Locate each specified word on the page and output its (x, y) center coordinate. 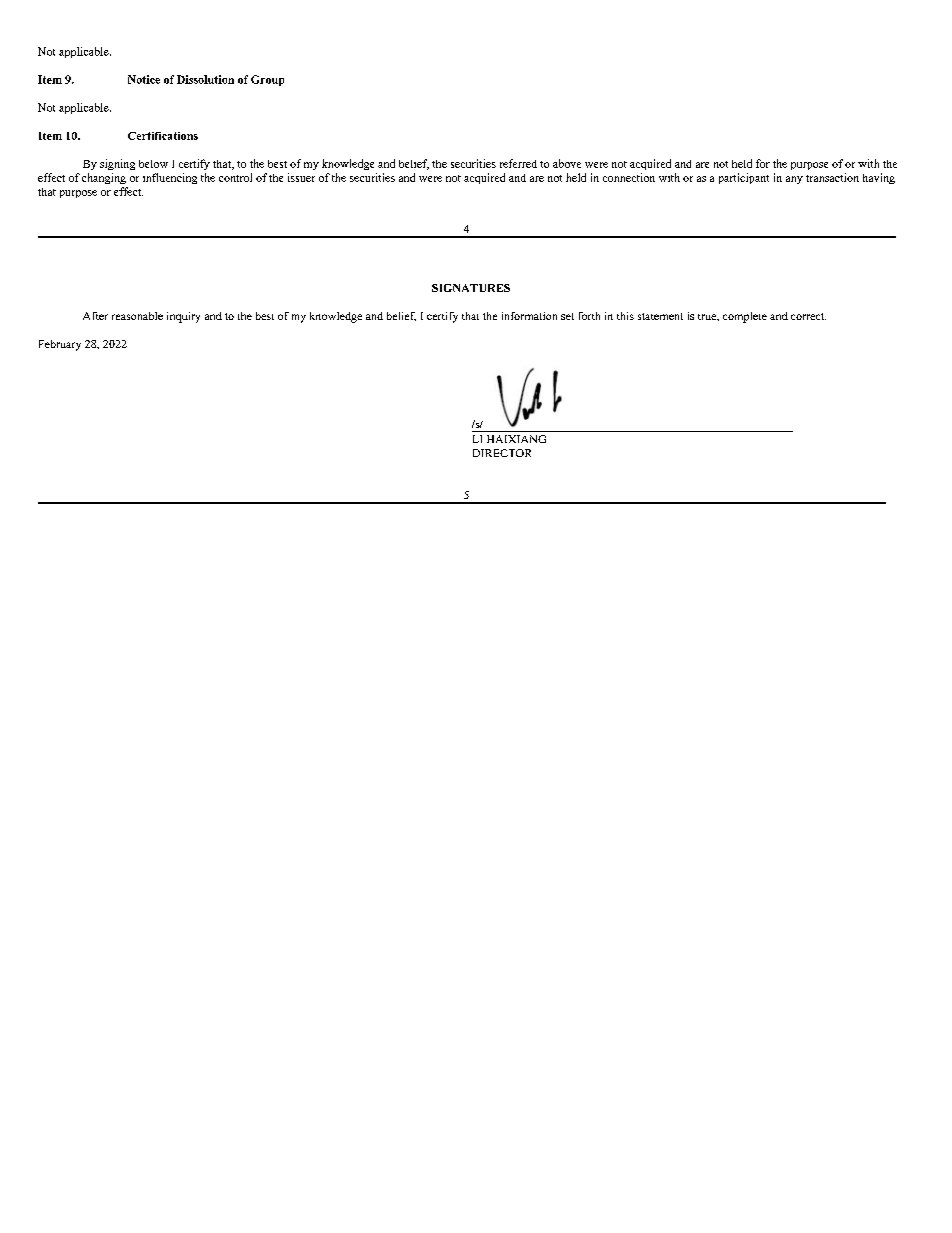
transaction (832, 177)
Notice (144, 79)
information (529, 316)
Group (267, 80)
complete (745, 317)
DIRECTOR (502, 453)
